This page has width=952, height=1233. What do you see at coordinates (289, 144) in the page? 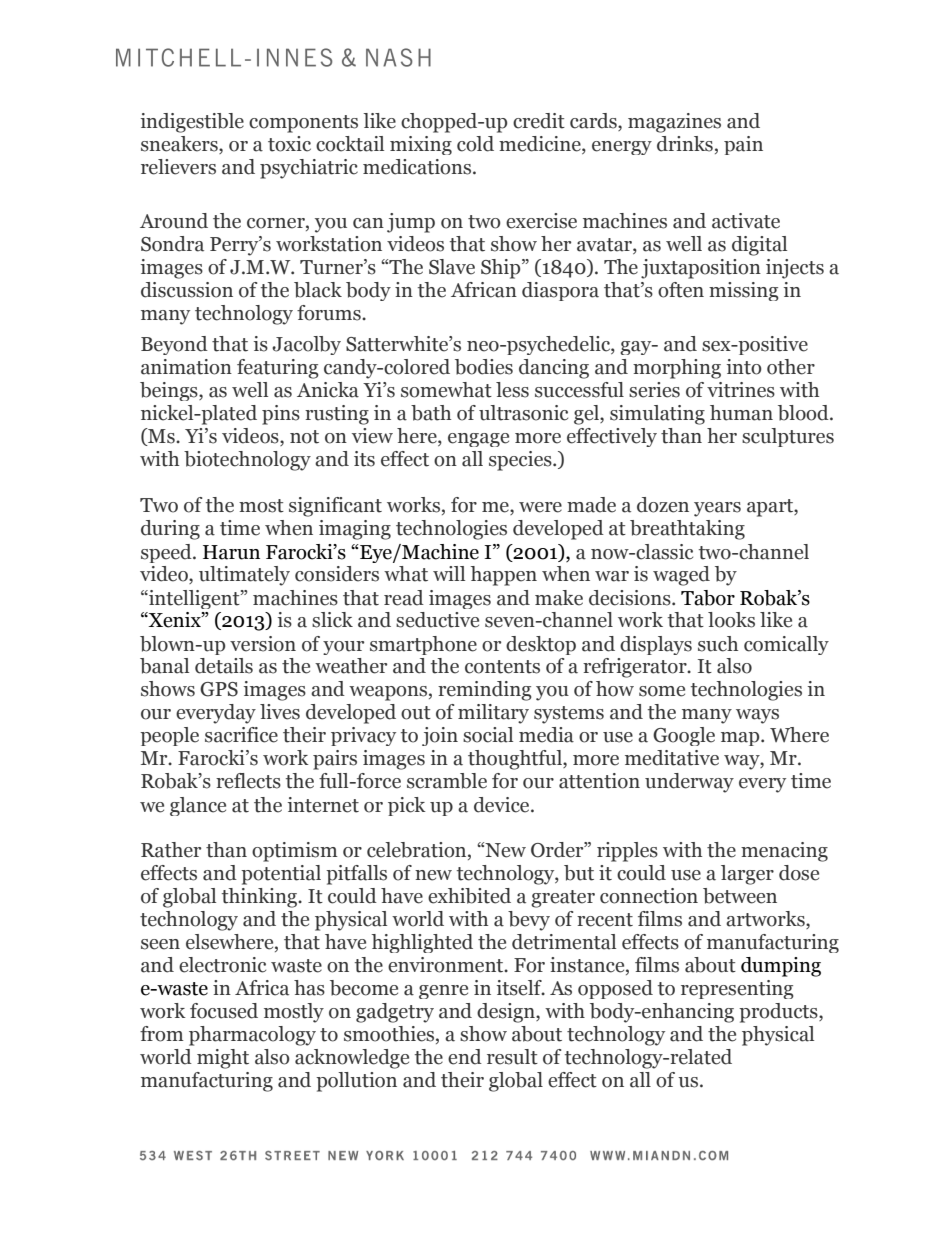
I see `toxic` at bounding box center [289, 144].
